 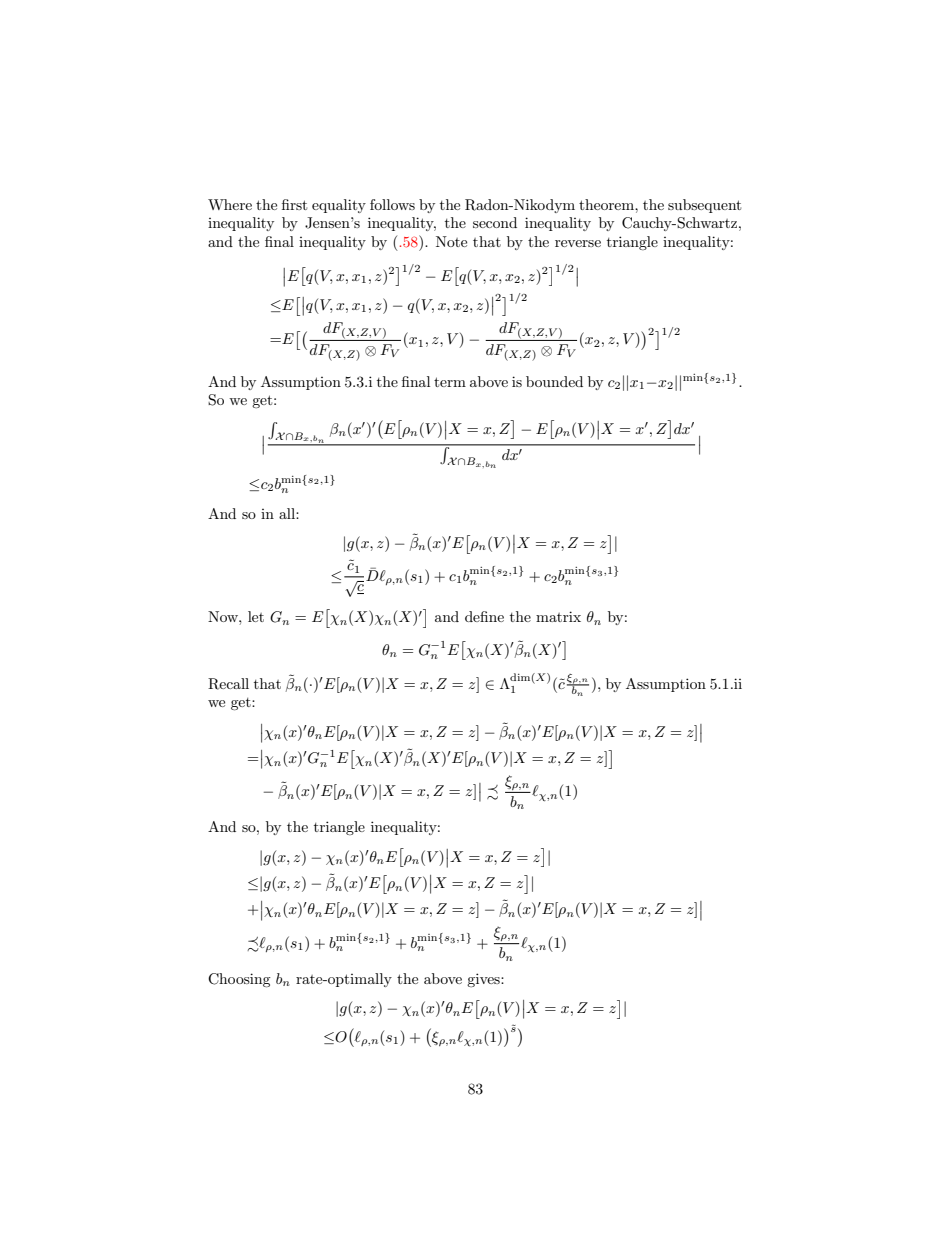 What do you see at coordinates (451, 241) in the image?
I see `Note` at bounding box center [451, 241].
